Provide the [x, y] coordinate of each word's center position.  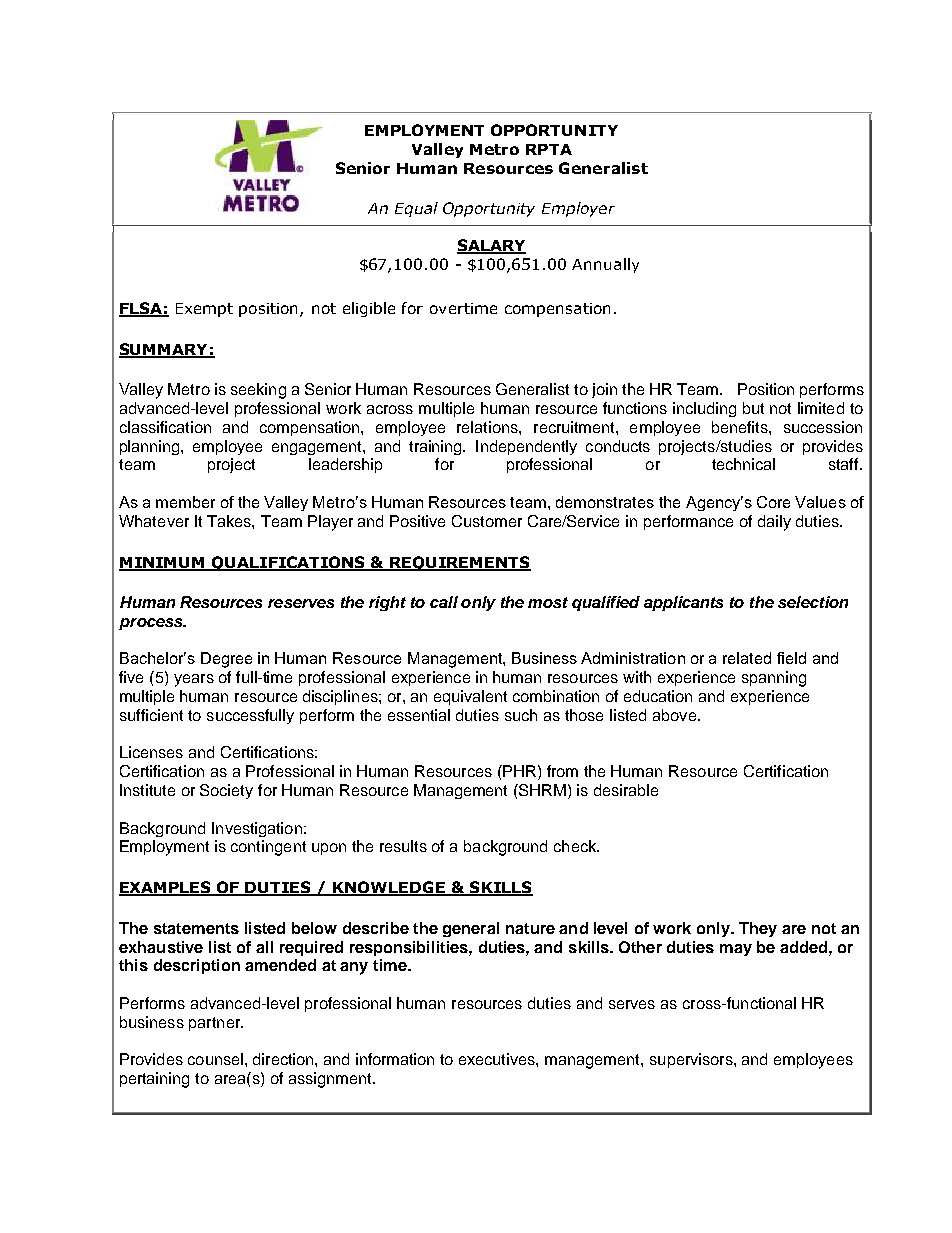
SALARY [491, 246]
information [395, 1059]
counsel [215, 1059]
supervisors [692, 1060]
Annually [605, 265]
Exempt [204, 310]
